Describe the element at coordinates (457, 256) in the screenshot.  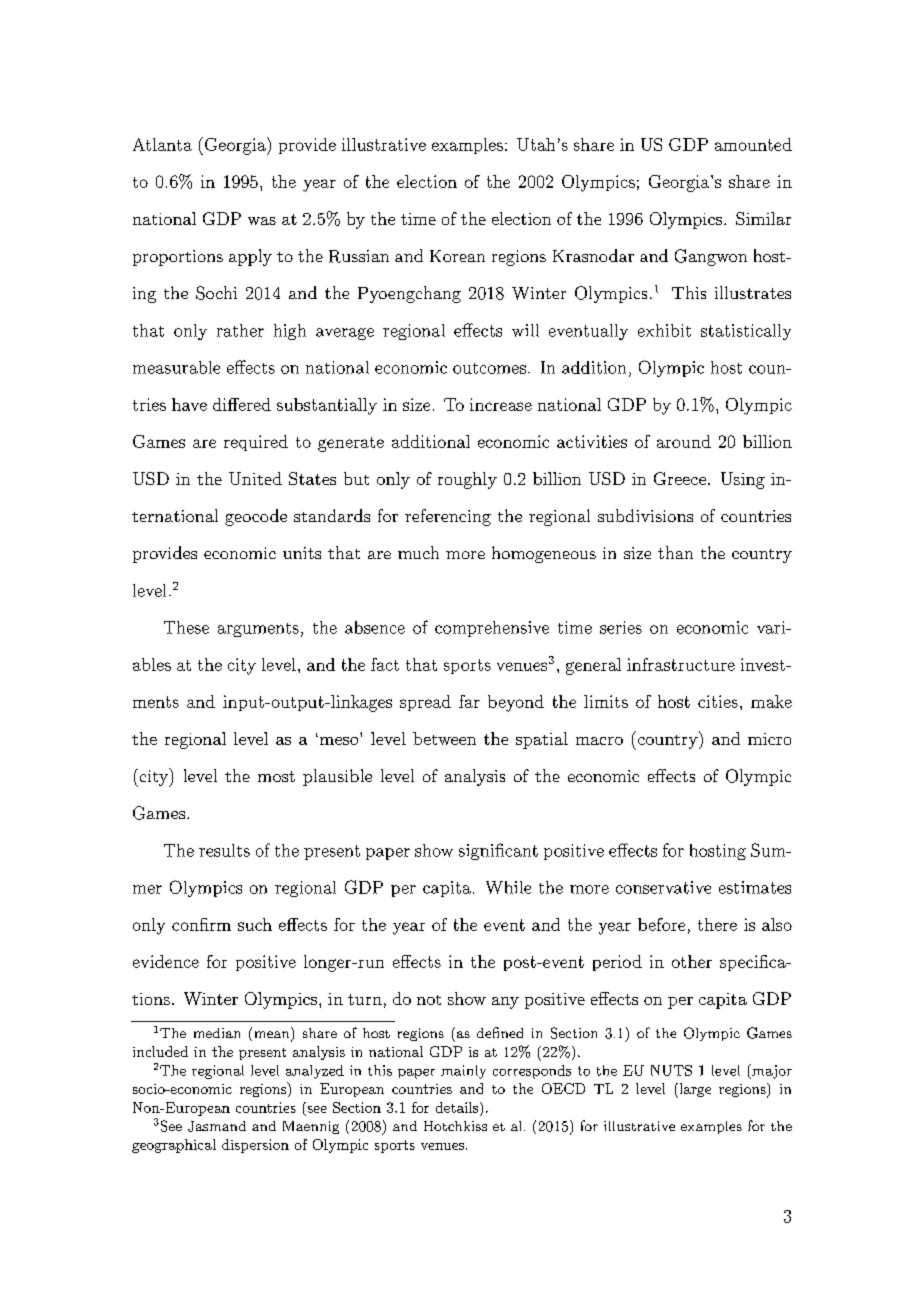
I see `Korean` at that location.
